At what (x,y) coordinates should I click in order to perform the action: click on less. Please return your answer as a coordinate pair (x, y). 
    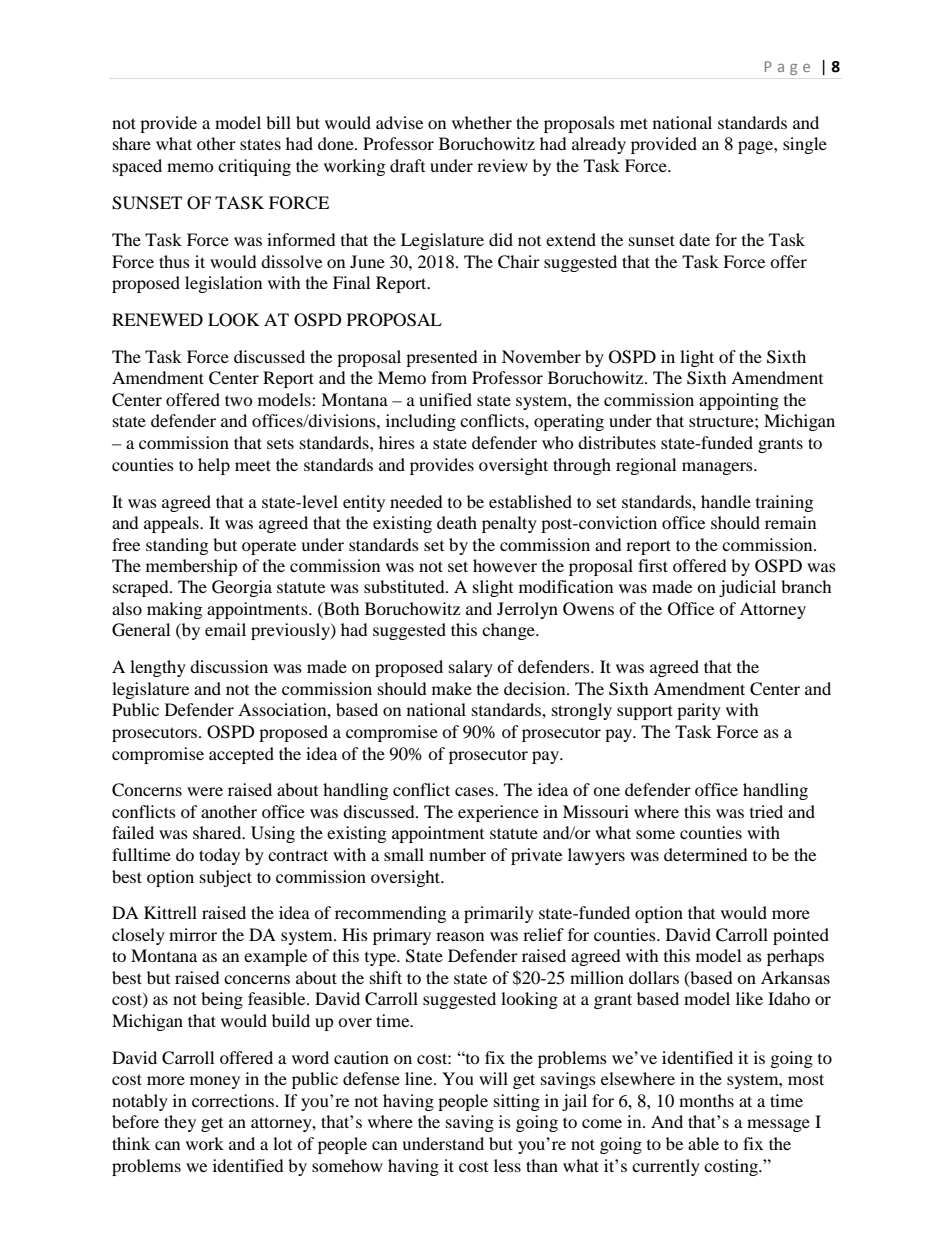
    Looking at the image, I should click on (507, 1165).
